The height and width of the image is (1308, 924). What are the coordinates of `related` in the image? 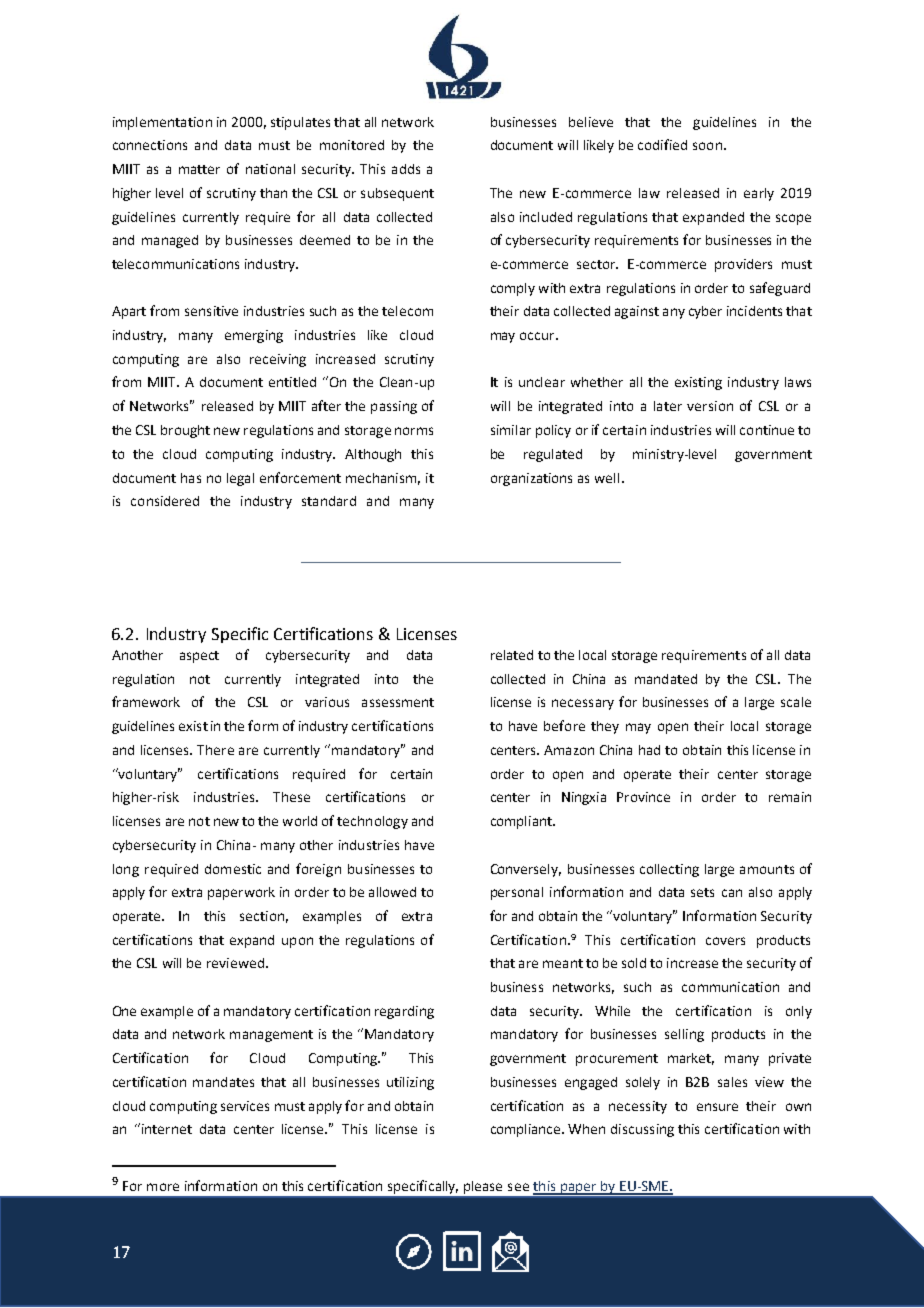 It's located at (512, 655).
